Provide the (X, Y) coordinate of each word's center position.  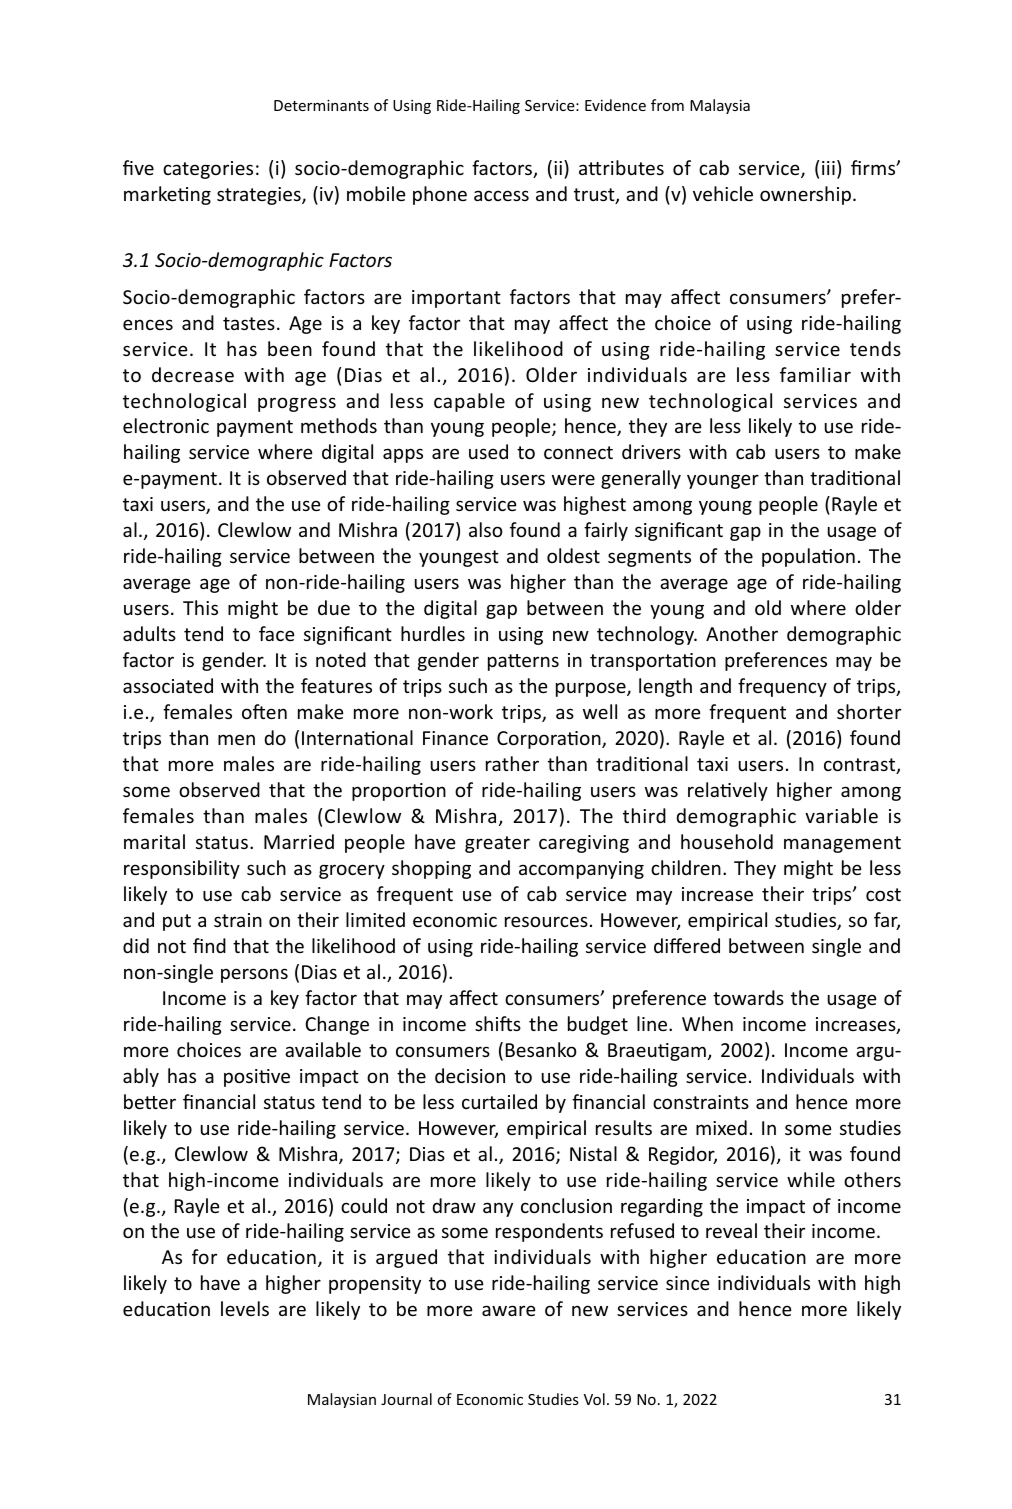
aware (509, 1310)
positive (257, 1078)
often (264, 711)
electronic (166, 425)
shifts (498, 1023)
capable (469, 402)
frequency (782, 687)
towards (748, 997)
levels (245, 1308)
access (501, 195)
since (688, 1283)
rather (512, 763)
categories (208, 170)
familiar (815, 374)
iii (828, 168)
